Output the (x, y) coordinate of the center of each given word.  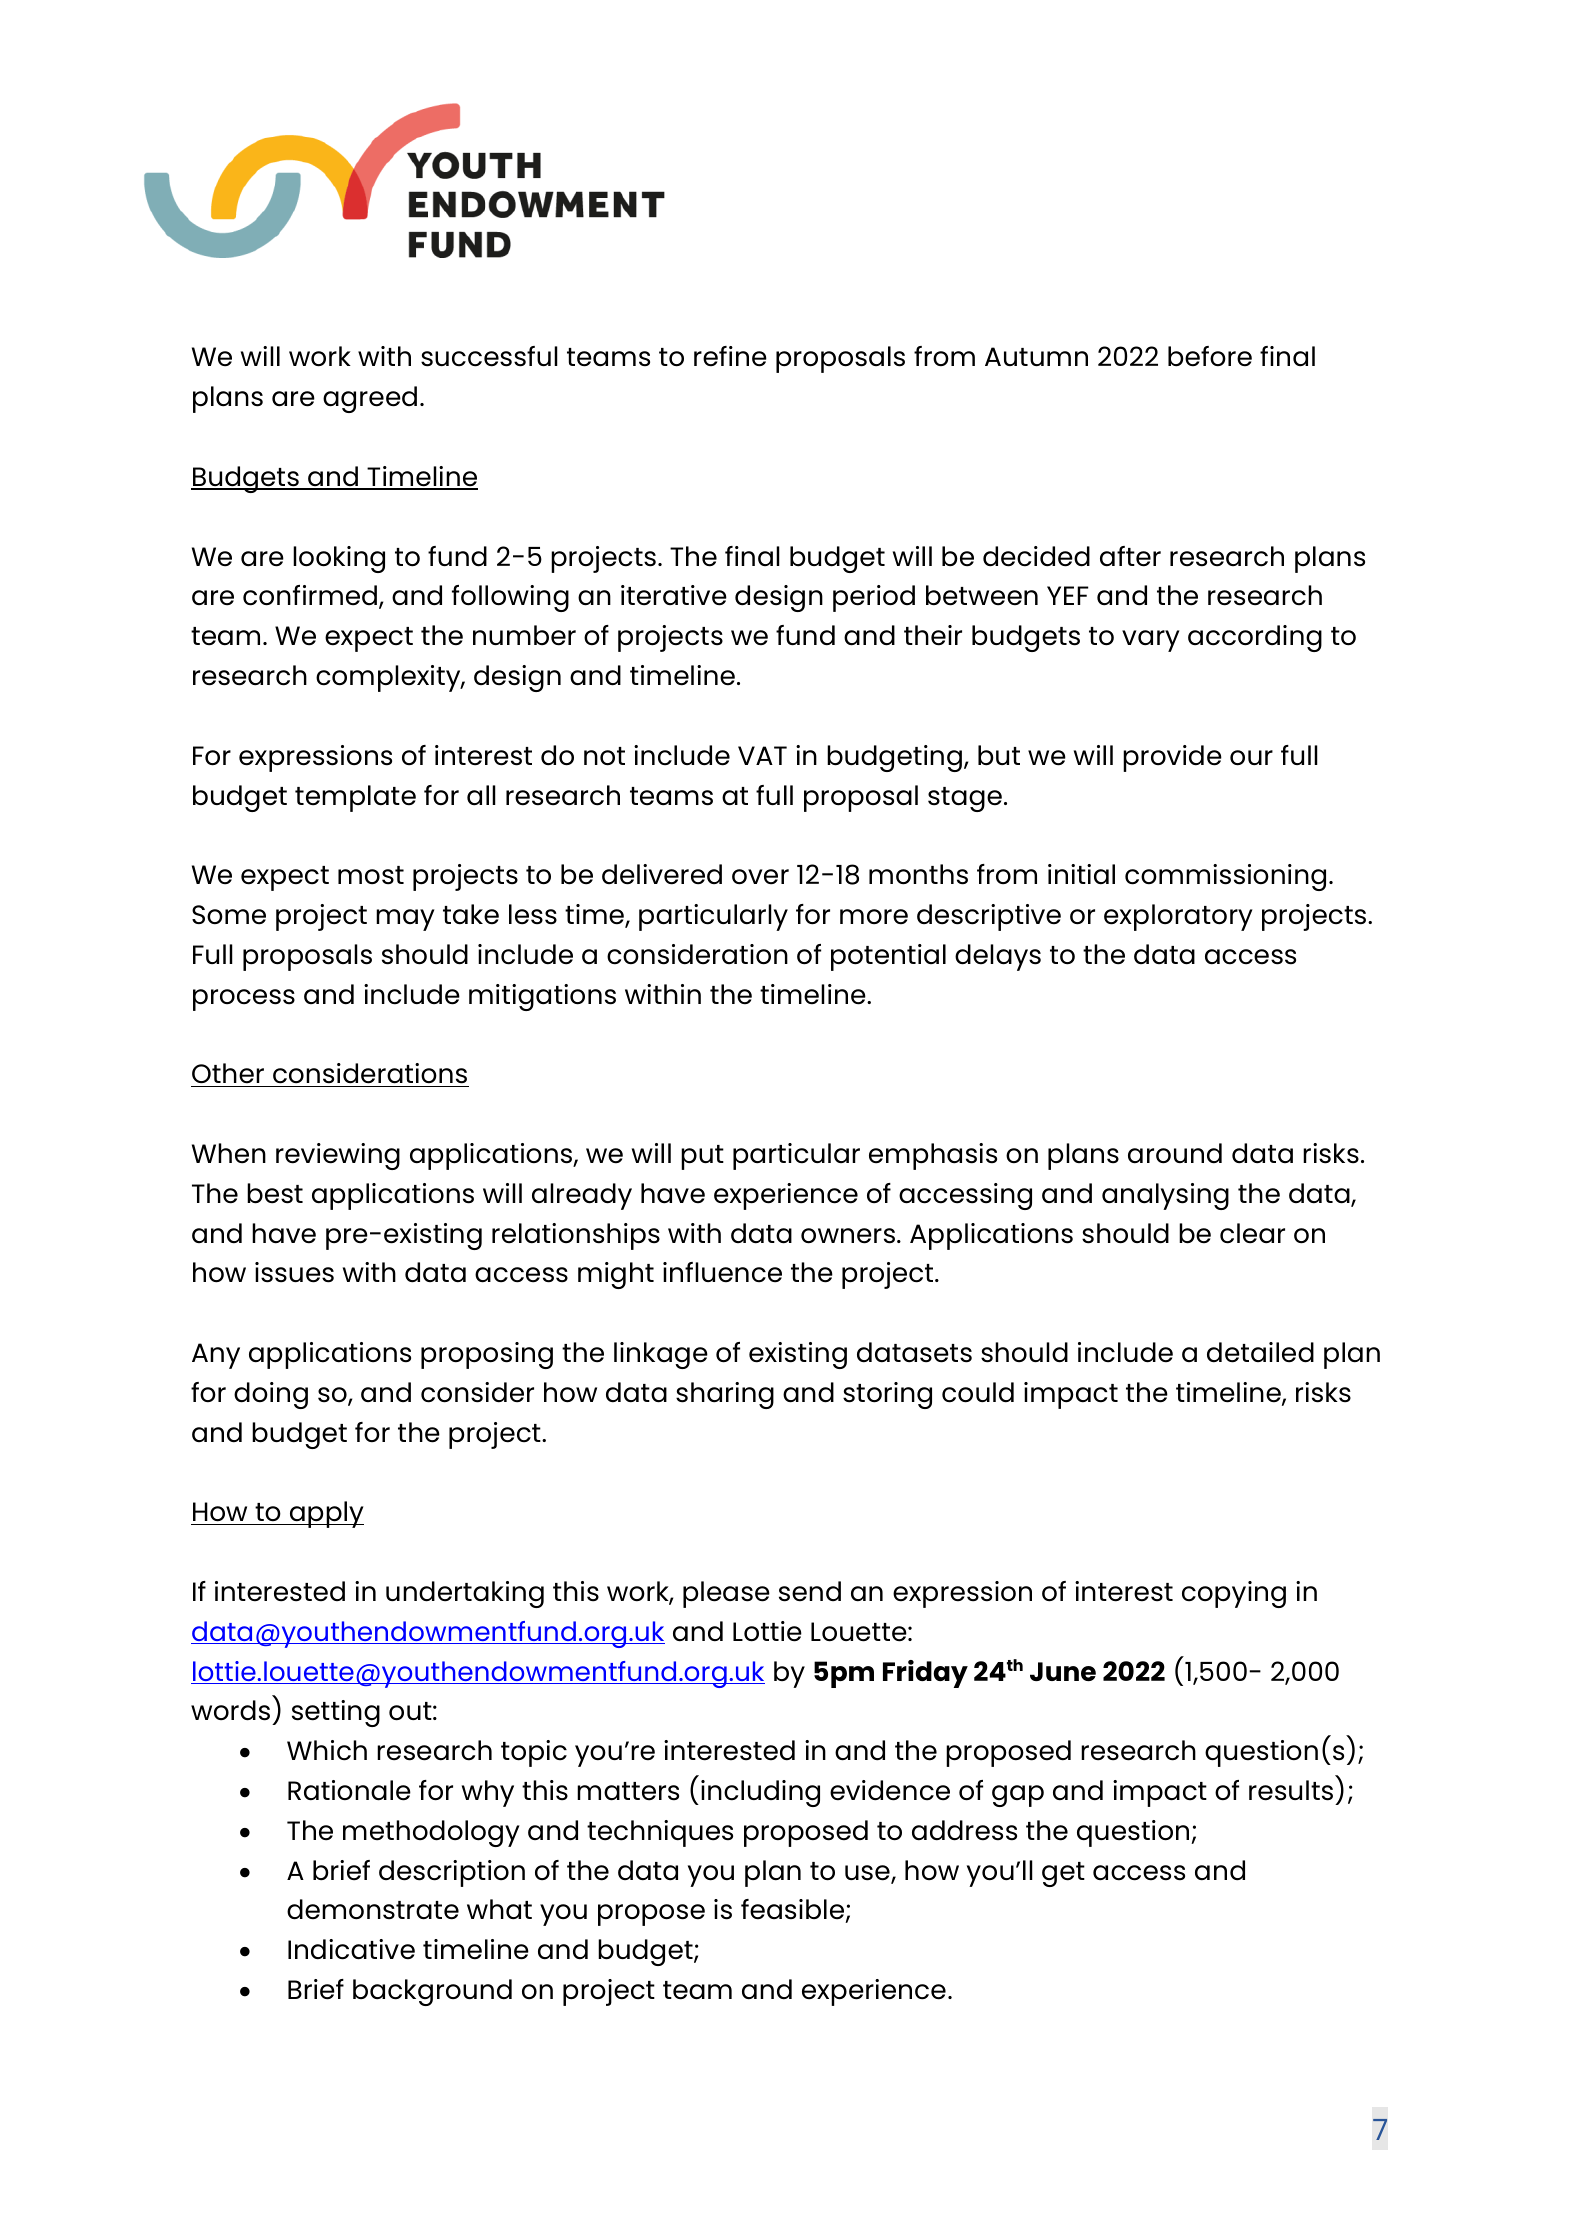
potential (888, 957)
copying (1234, 1594)
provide (1172, 758)
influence (722, 1272)
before (1210, 356)
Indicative (351, 1949)
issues (294, 1272)
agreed (370, 399)
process (244, 1000)
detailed (1260, 1352)
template (355, 798)
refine (730, 356)
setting (336, 1713)
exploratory (1178, 917)
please (726, 1594)
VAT (762, 755)
